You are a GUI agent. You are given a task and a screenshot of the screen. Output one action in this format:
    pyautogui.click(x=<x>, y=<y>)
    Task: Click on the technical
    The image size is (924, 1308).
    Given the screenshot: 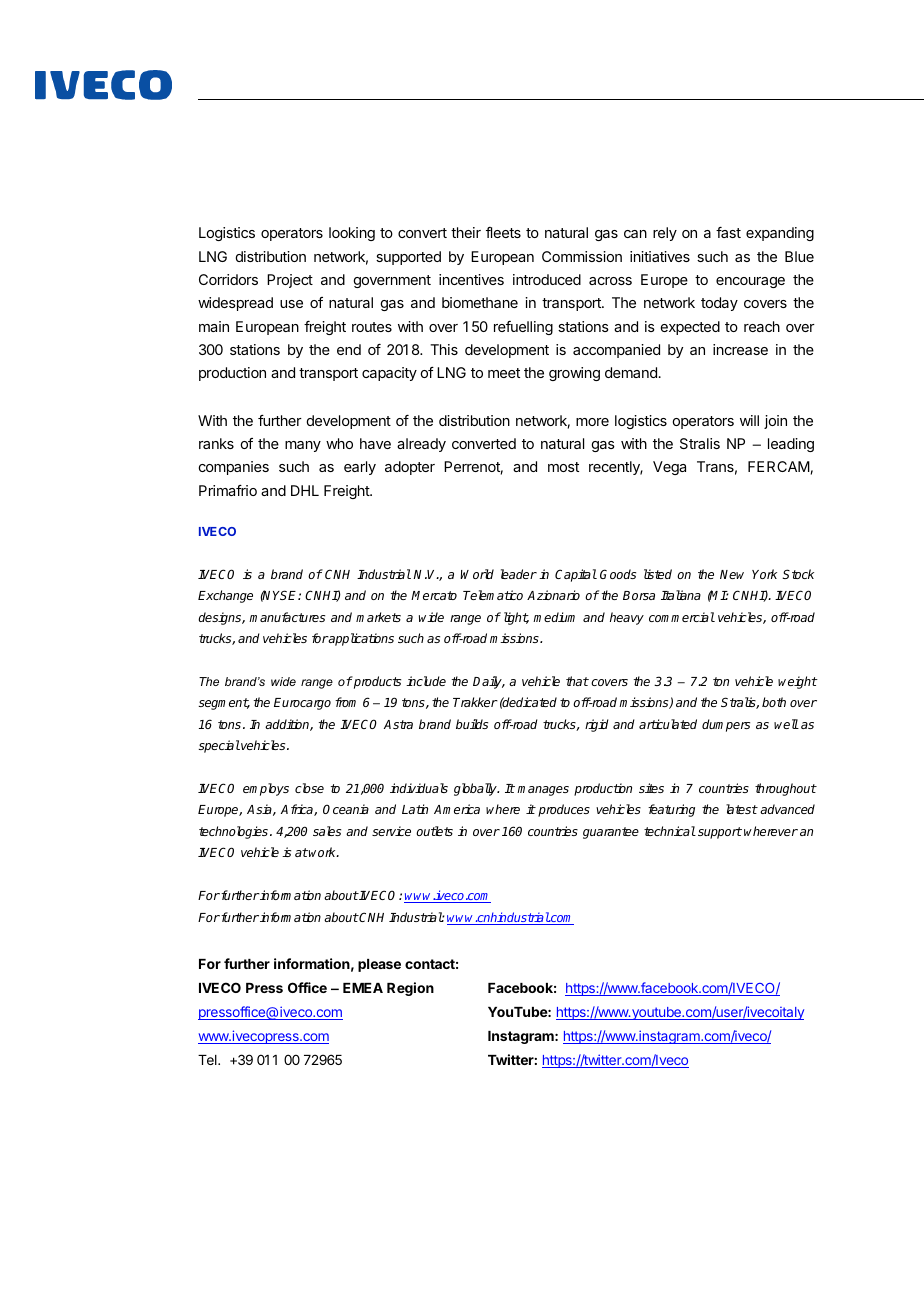 What is the action you would take?
    pyautogui.click(x=670, y=831)
